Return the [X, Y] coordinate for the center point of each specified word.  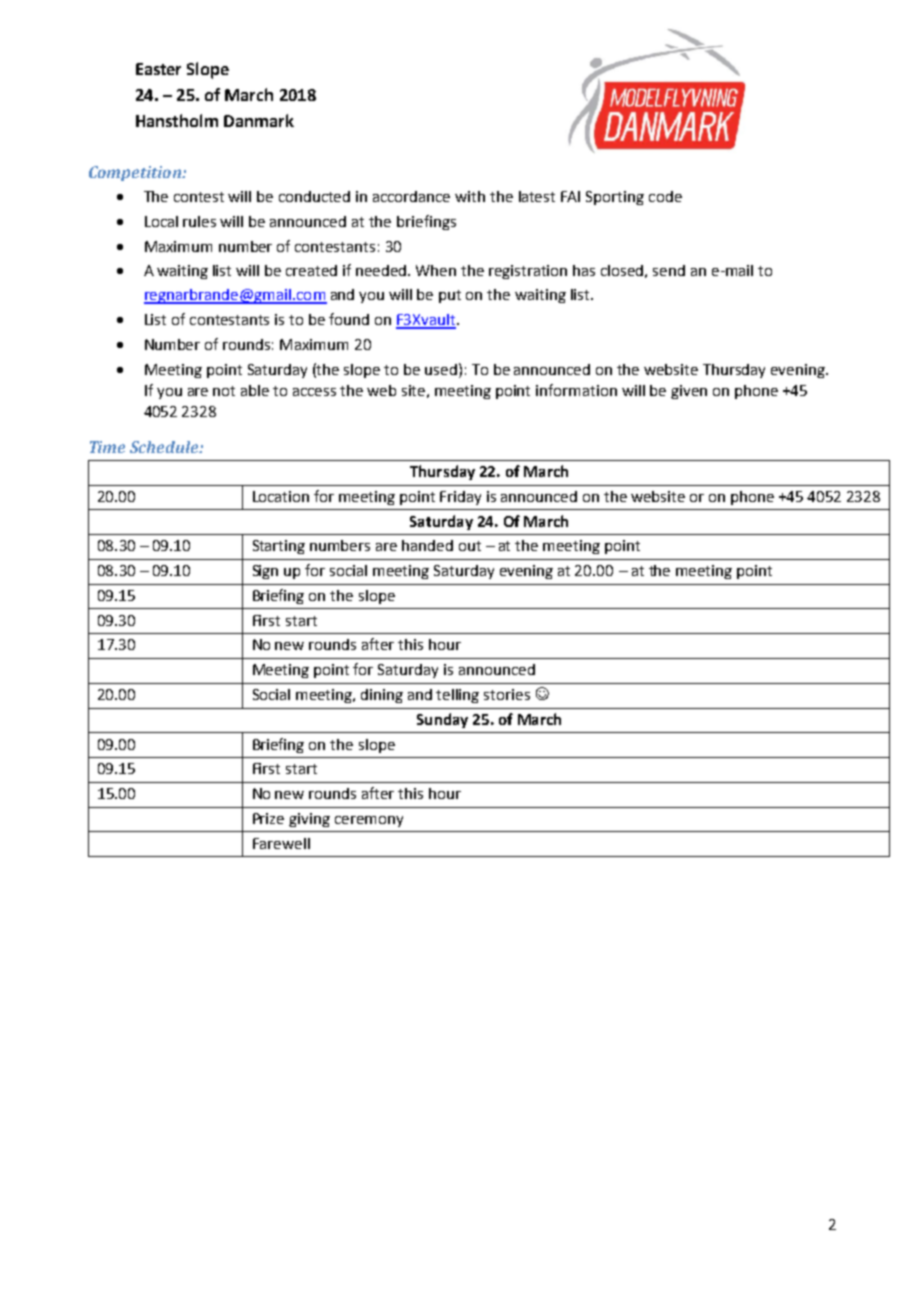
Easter [158, 69]
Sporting [615, 198]
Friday [460, 498]
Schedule [165, 447]
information [576, 390]
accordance [411, 196]
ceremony [369, 821]
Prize [268, 818]
